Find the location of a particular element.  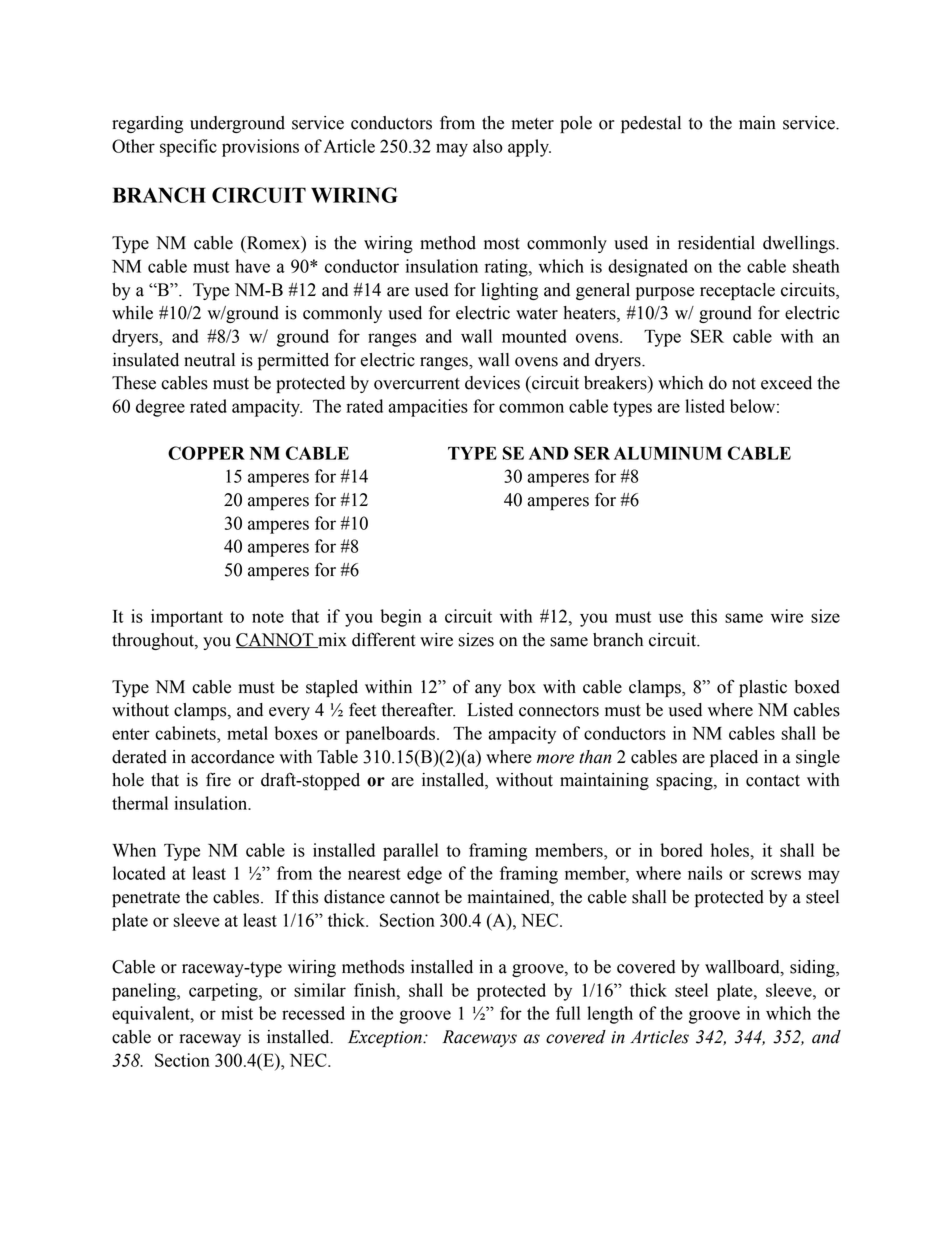

specific is located at coordinates (188, 148).
